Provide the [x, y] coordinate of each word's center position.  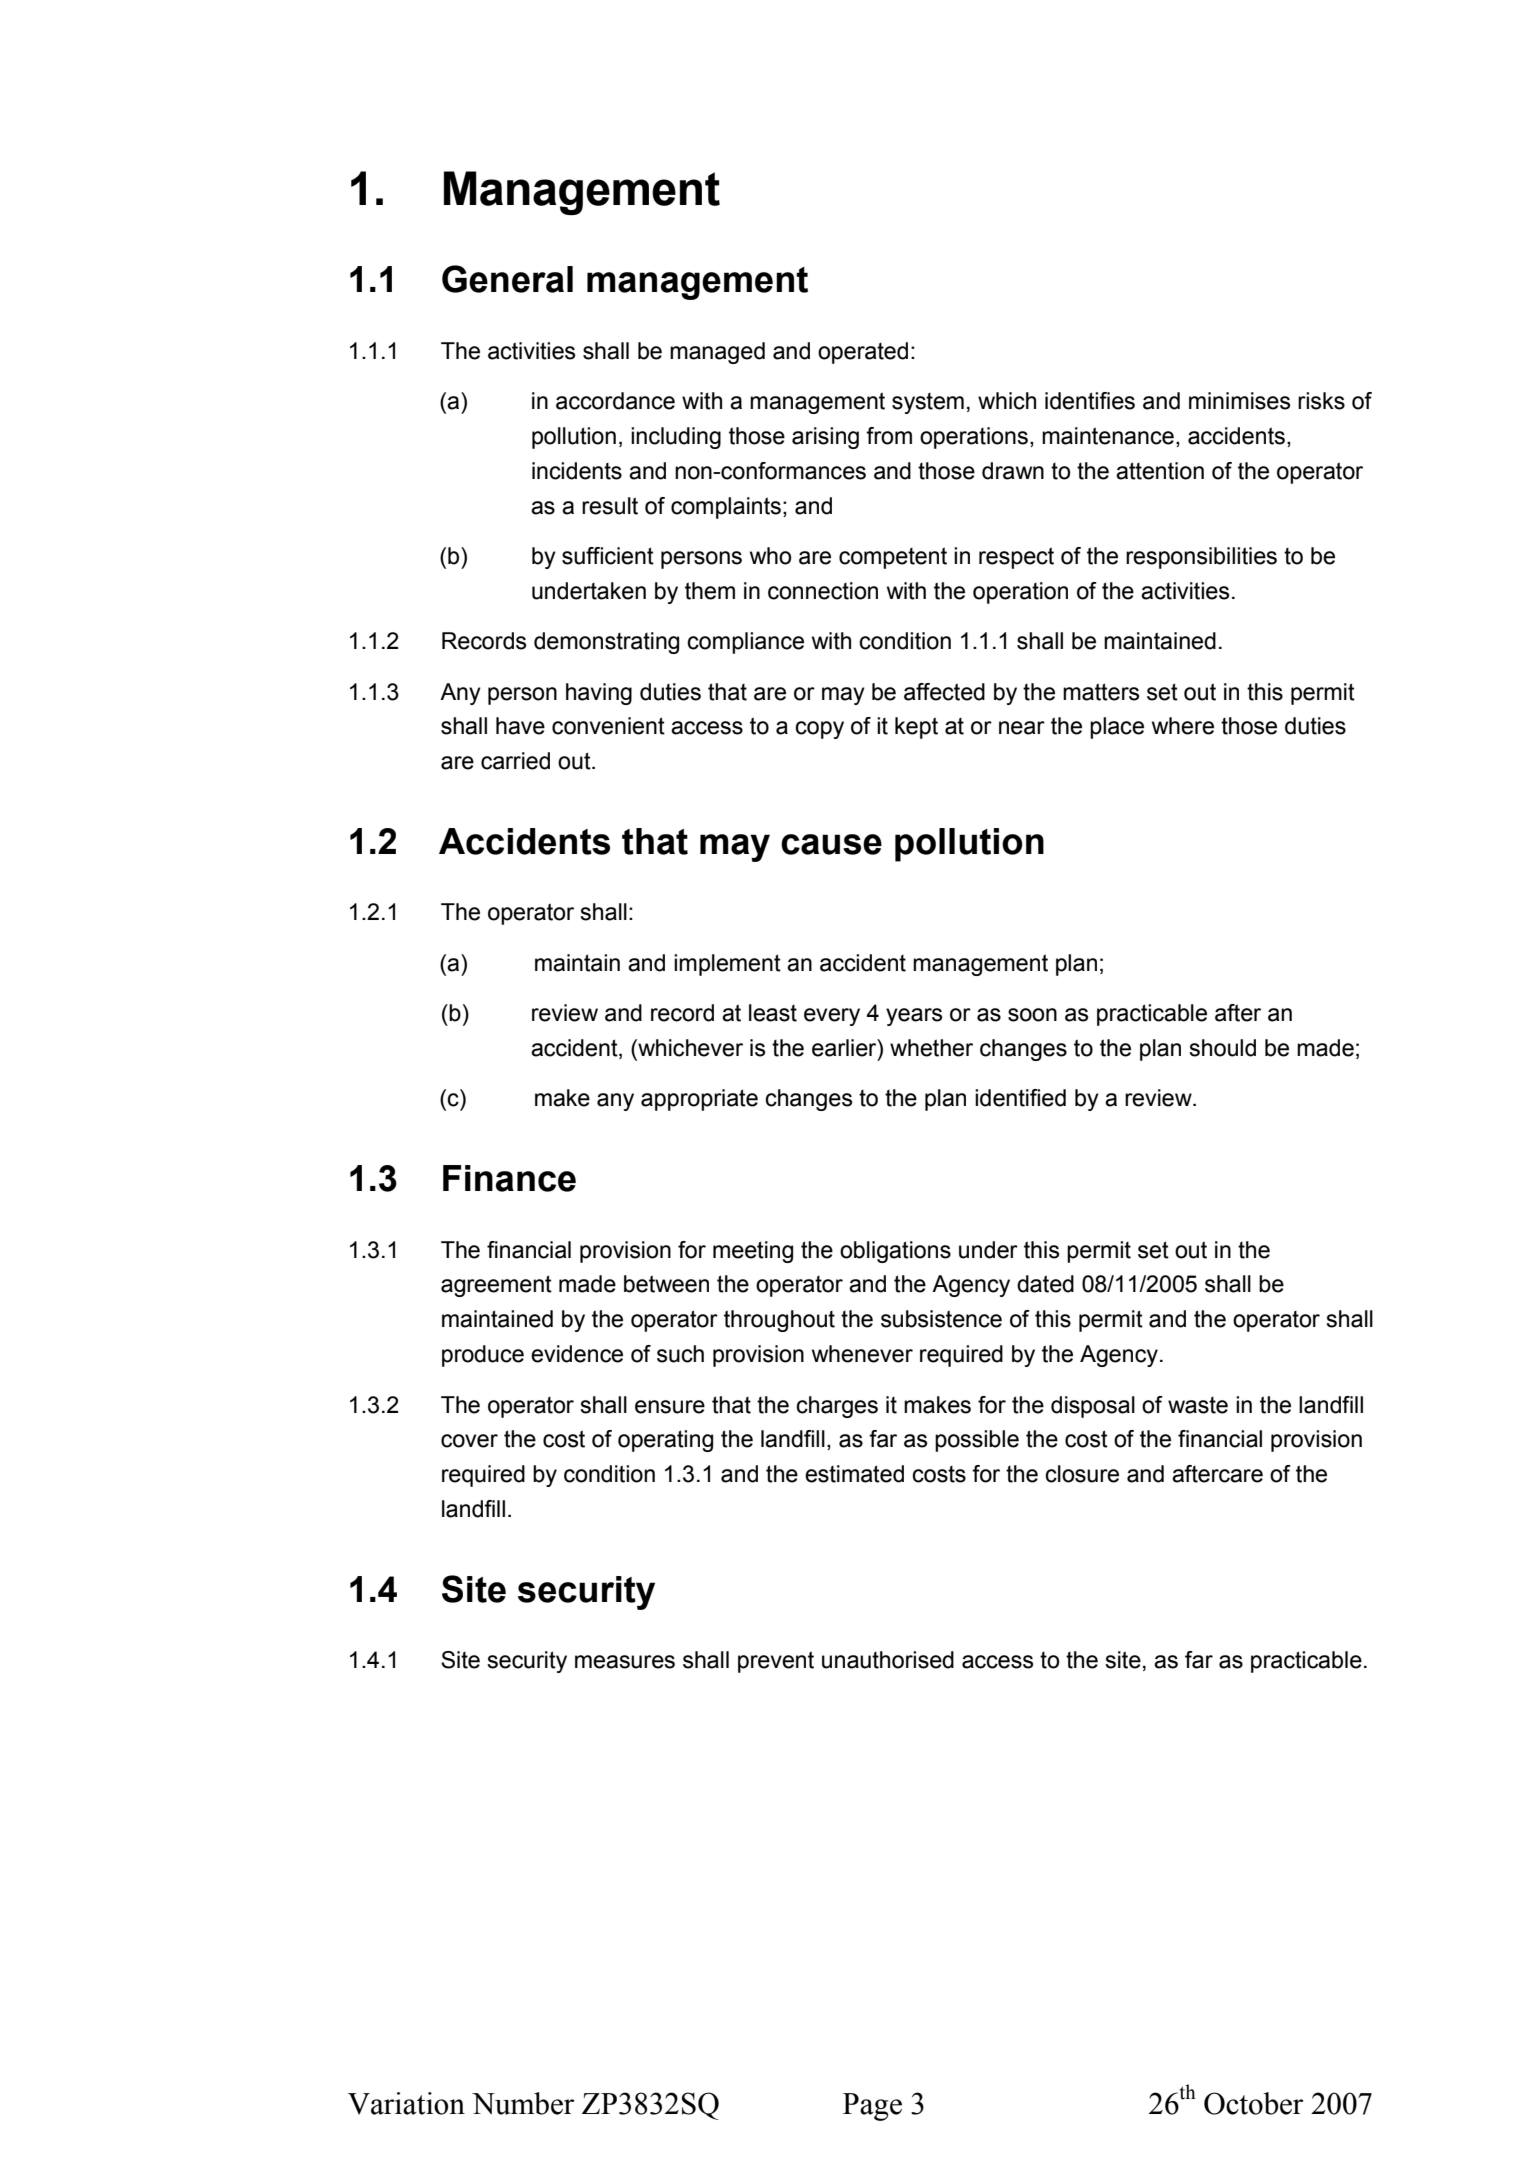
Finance [509, 1178]
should [1222, 1048]
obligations [895, 1252]
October [1254, 2103]
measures [625, 1662]
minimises [1239, 401]
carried [515, 761]
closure [1082, 1474]
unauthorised [888, 1660]
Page [872, 2107]
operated [863, 353]
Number [523, 2103]
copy [819, 730]
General [507, 279]
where [1183, 726]
